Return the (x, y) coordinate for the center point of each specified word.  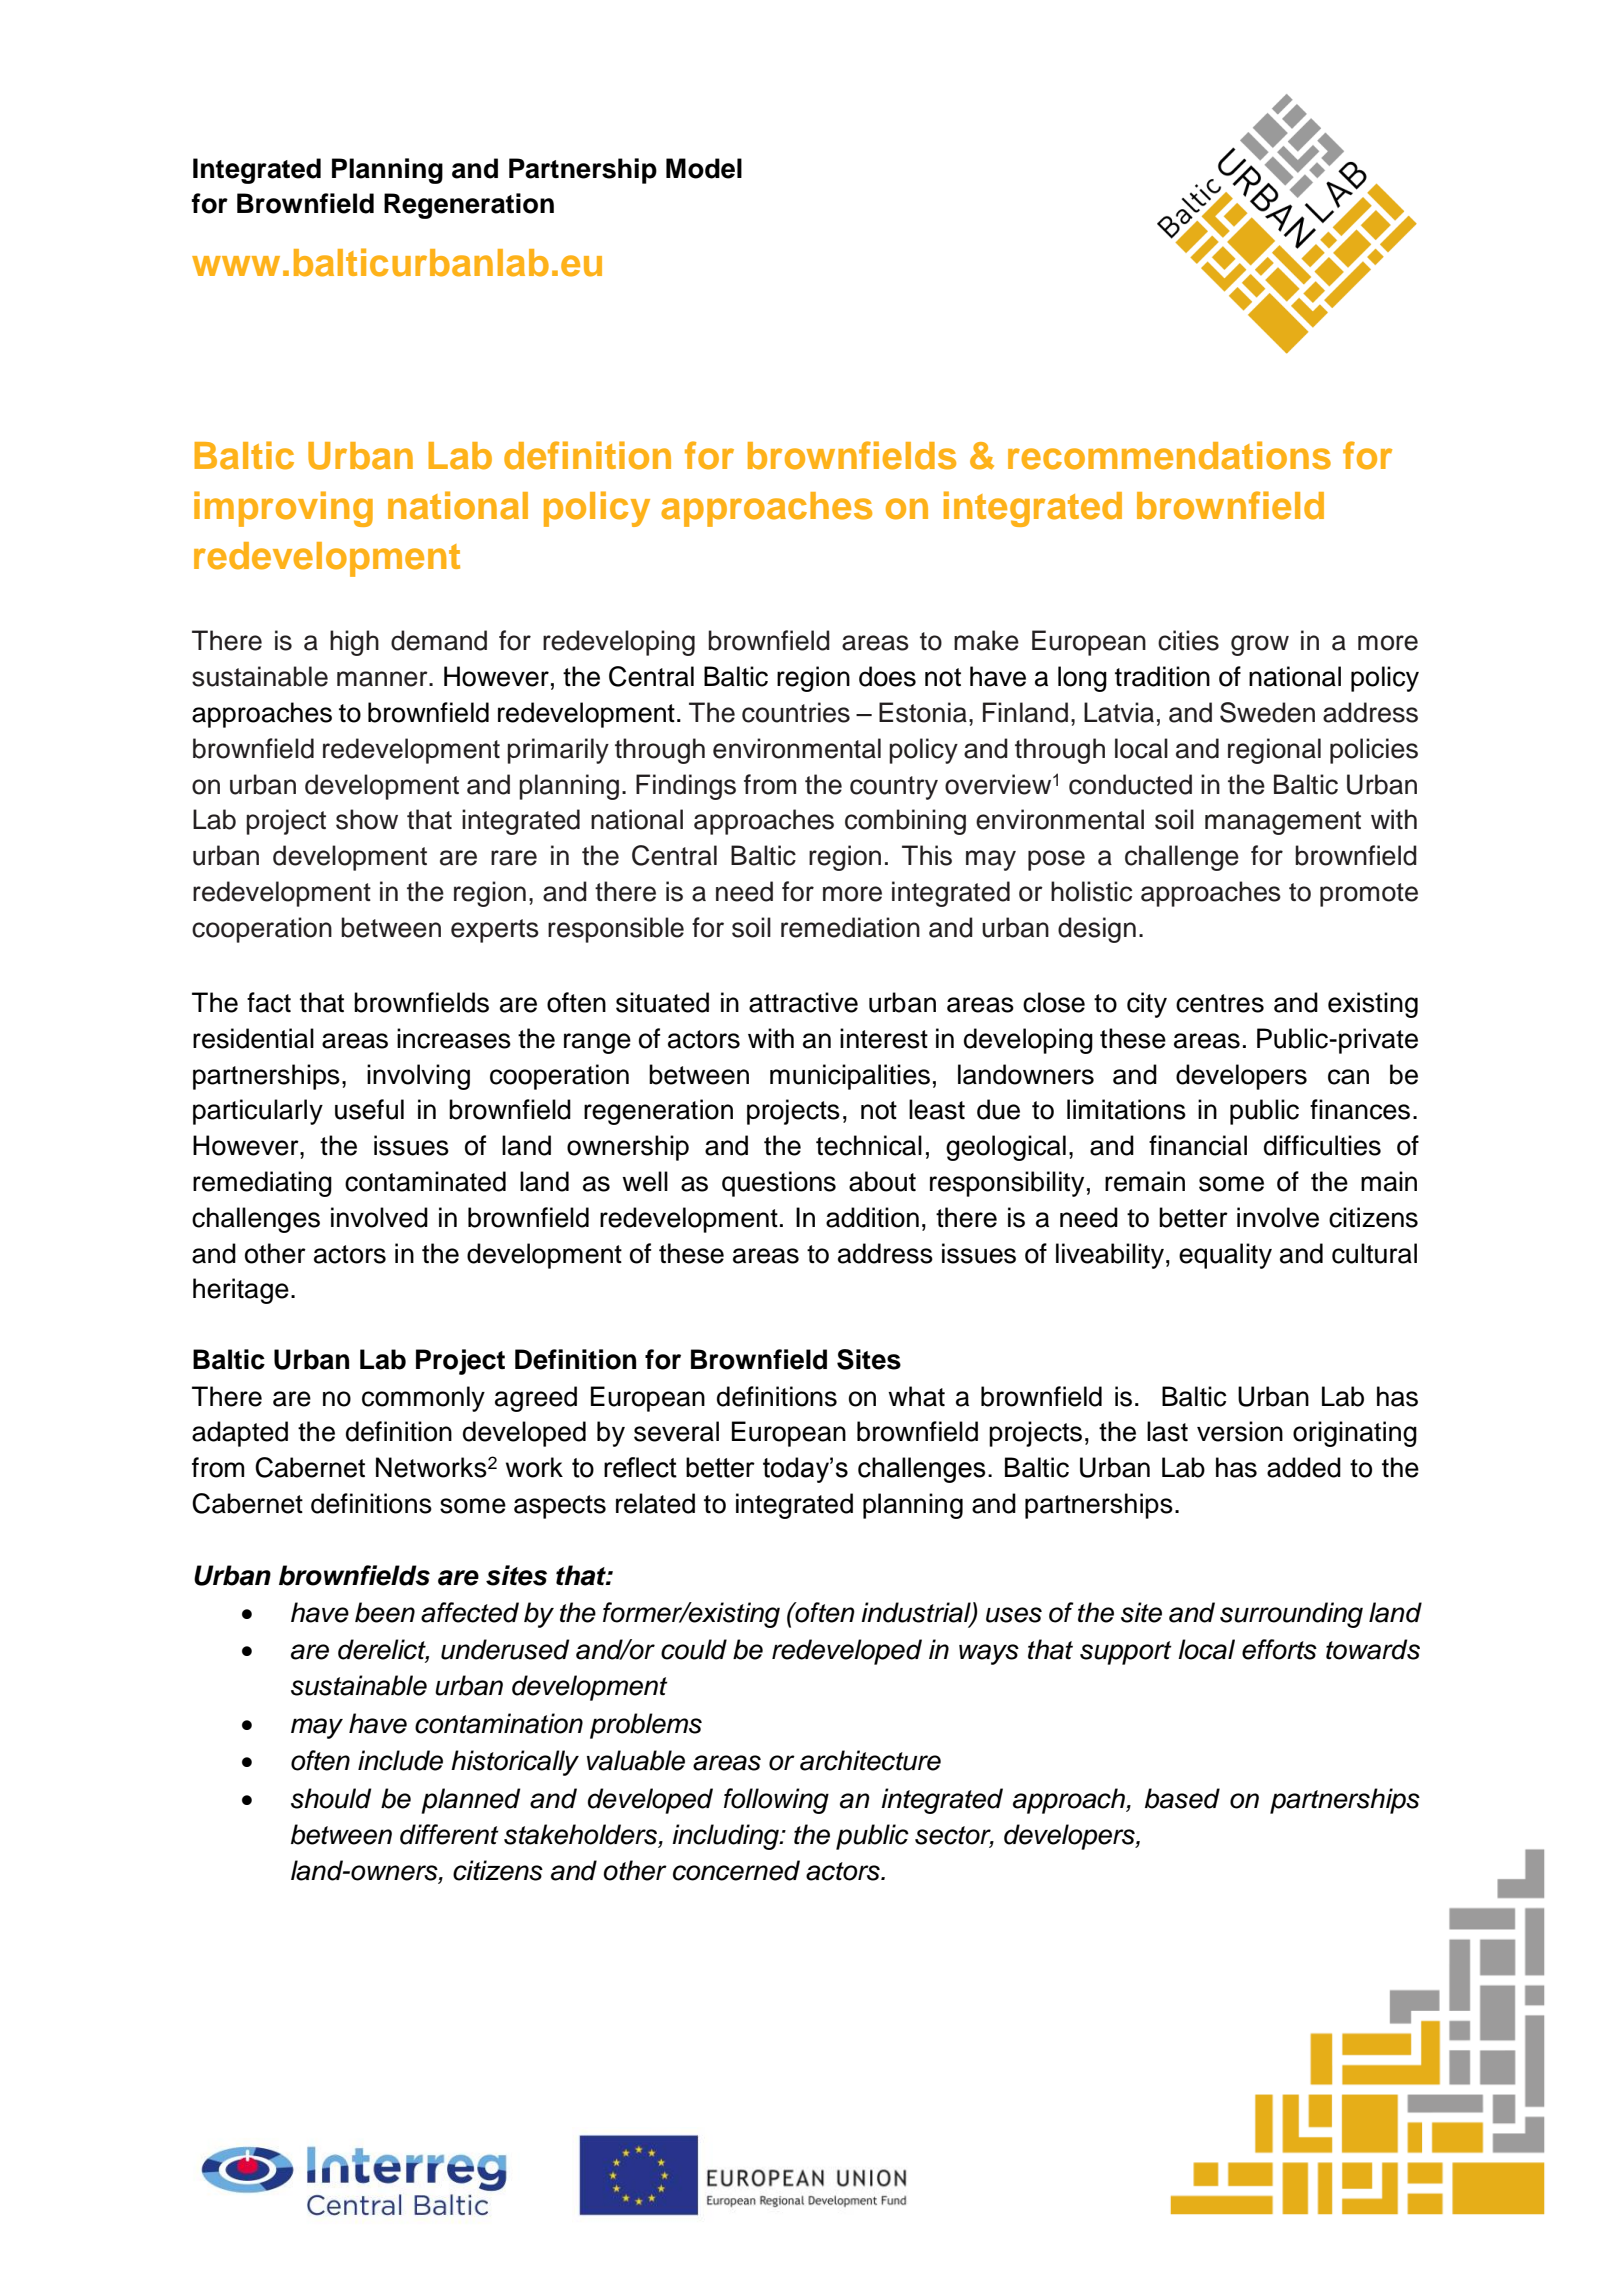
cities (1188, 640)
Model (704, 168)
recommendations (1169, 455)
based (1182, 1798)
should (331, 1798)
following (776, 1801)
